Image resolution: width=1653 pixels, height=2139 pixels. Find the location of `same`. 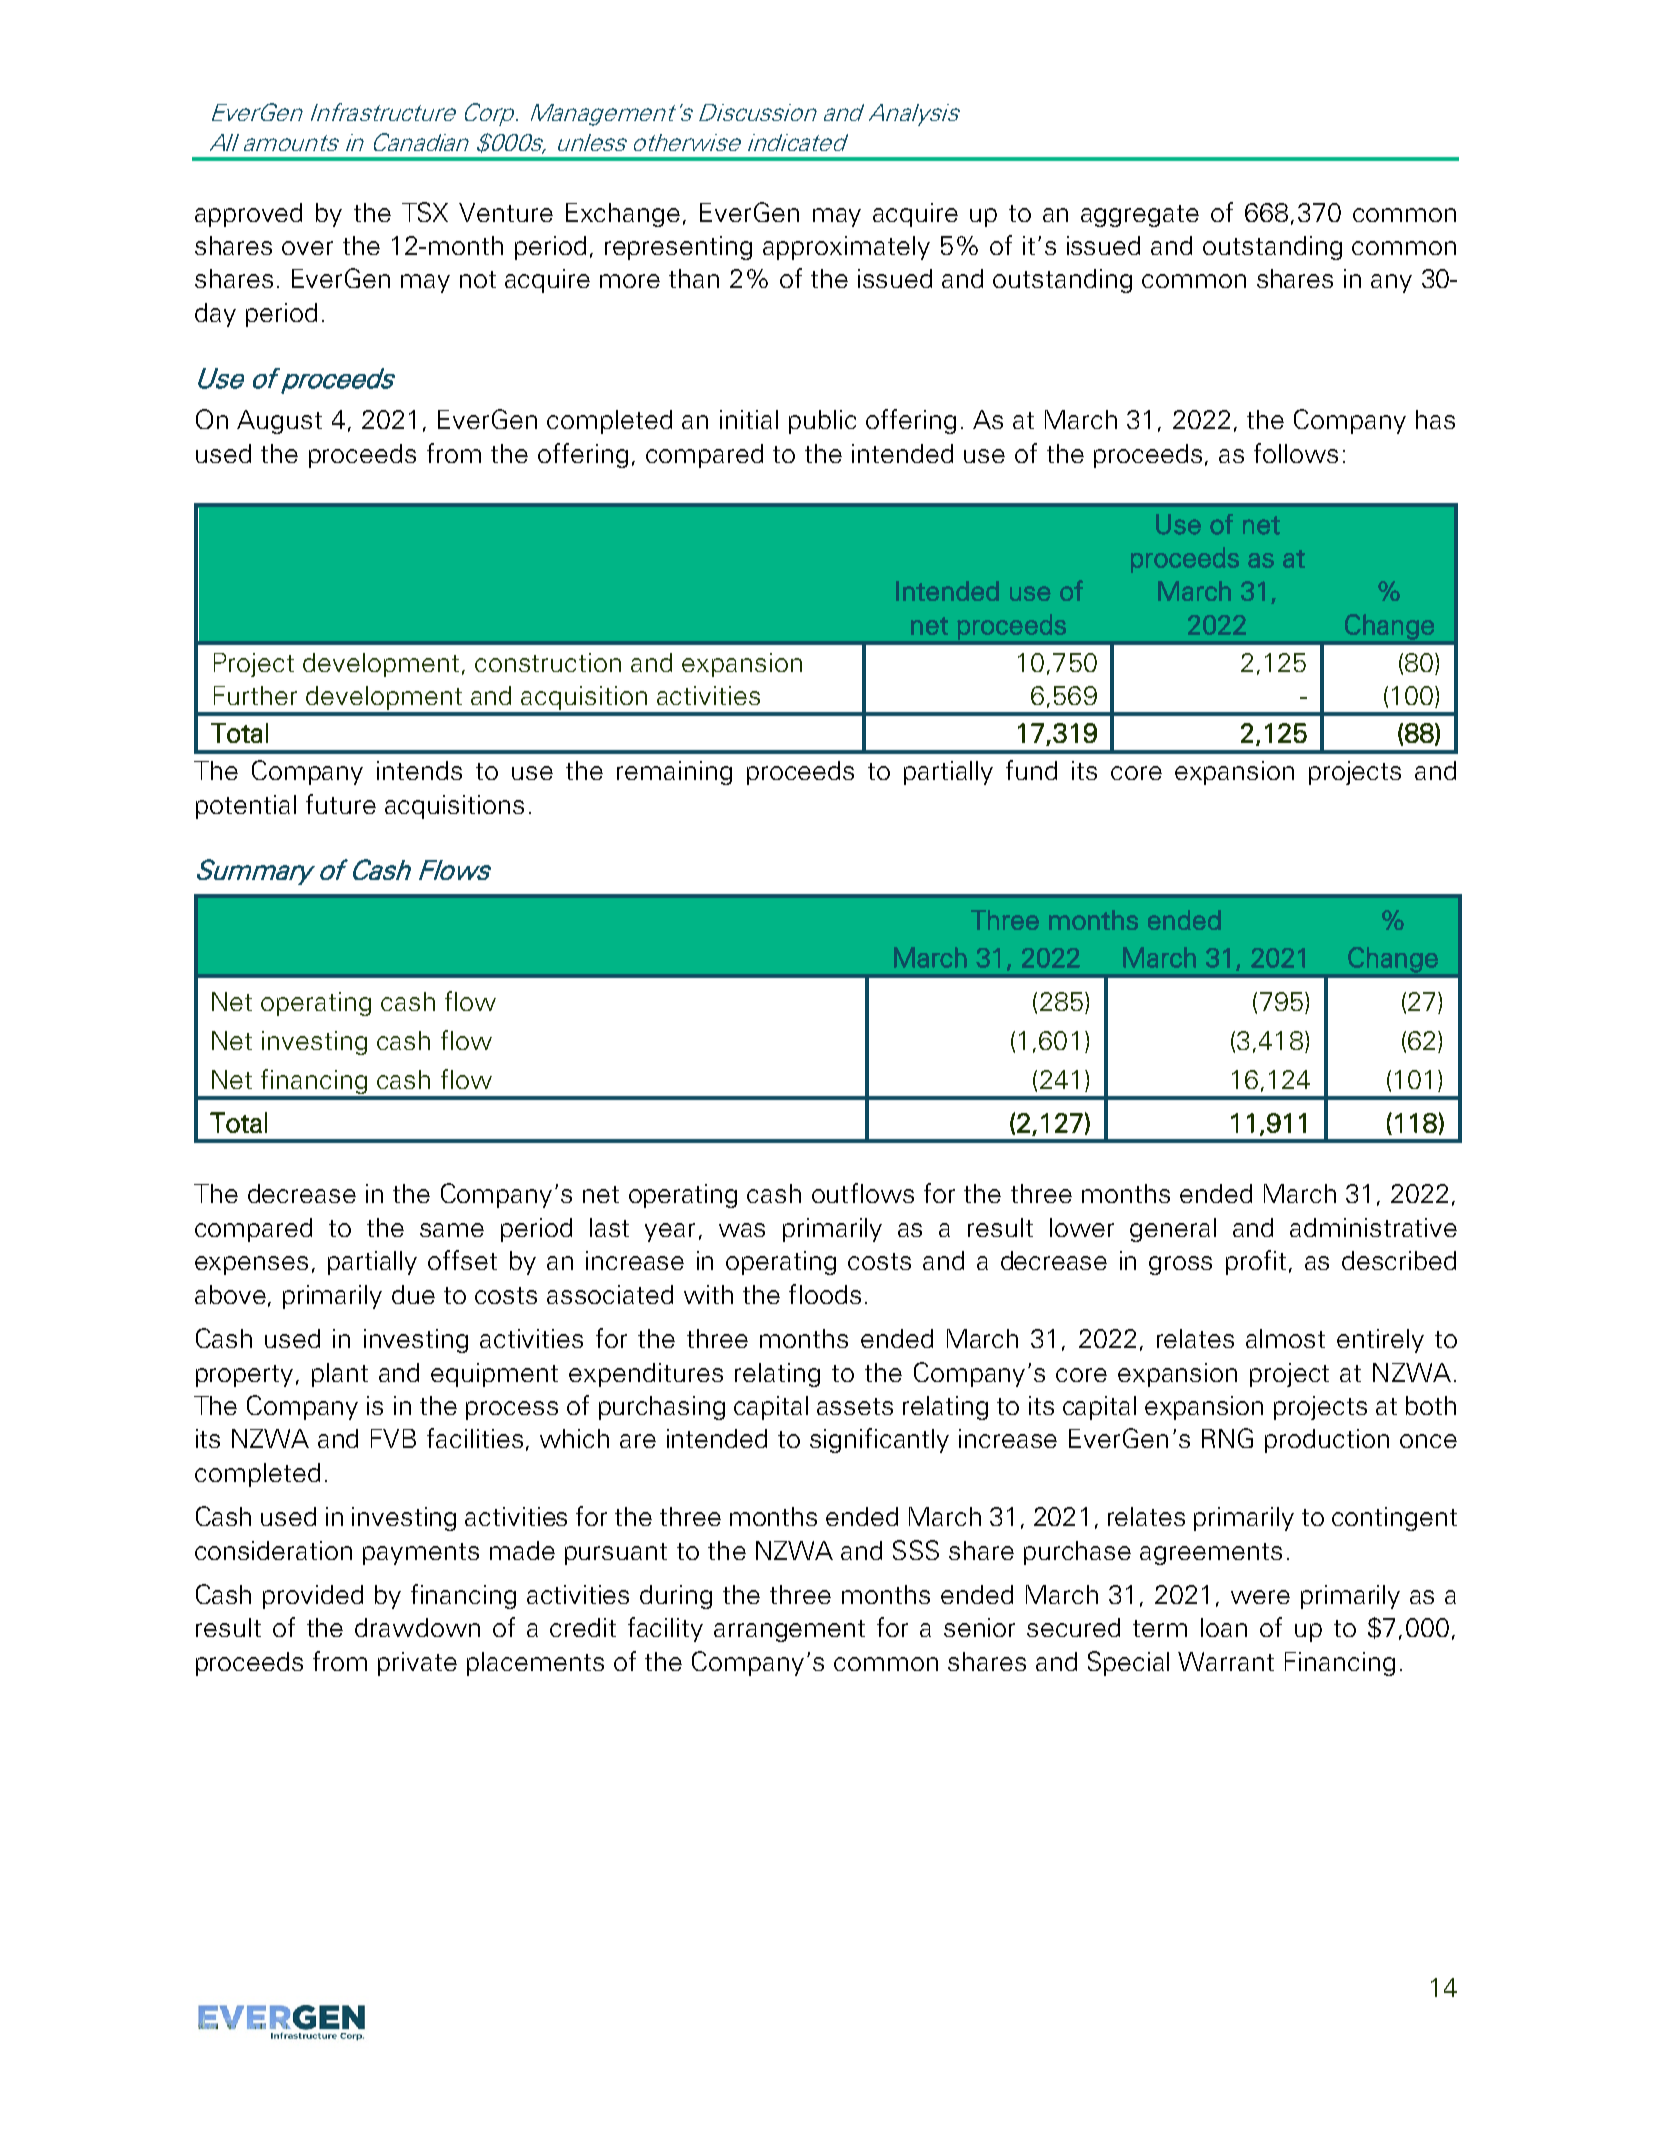

same is located at coordinates (452, 1230).
